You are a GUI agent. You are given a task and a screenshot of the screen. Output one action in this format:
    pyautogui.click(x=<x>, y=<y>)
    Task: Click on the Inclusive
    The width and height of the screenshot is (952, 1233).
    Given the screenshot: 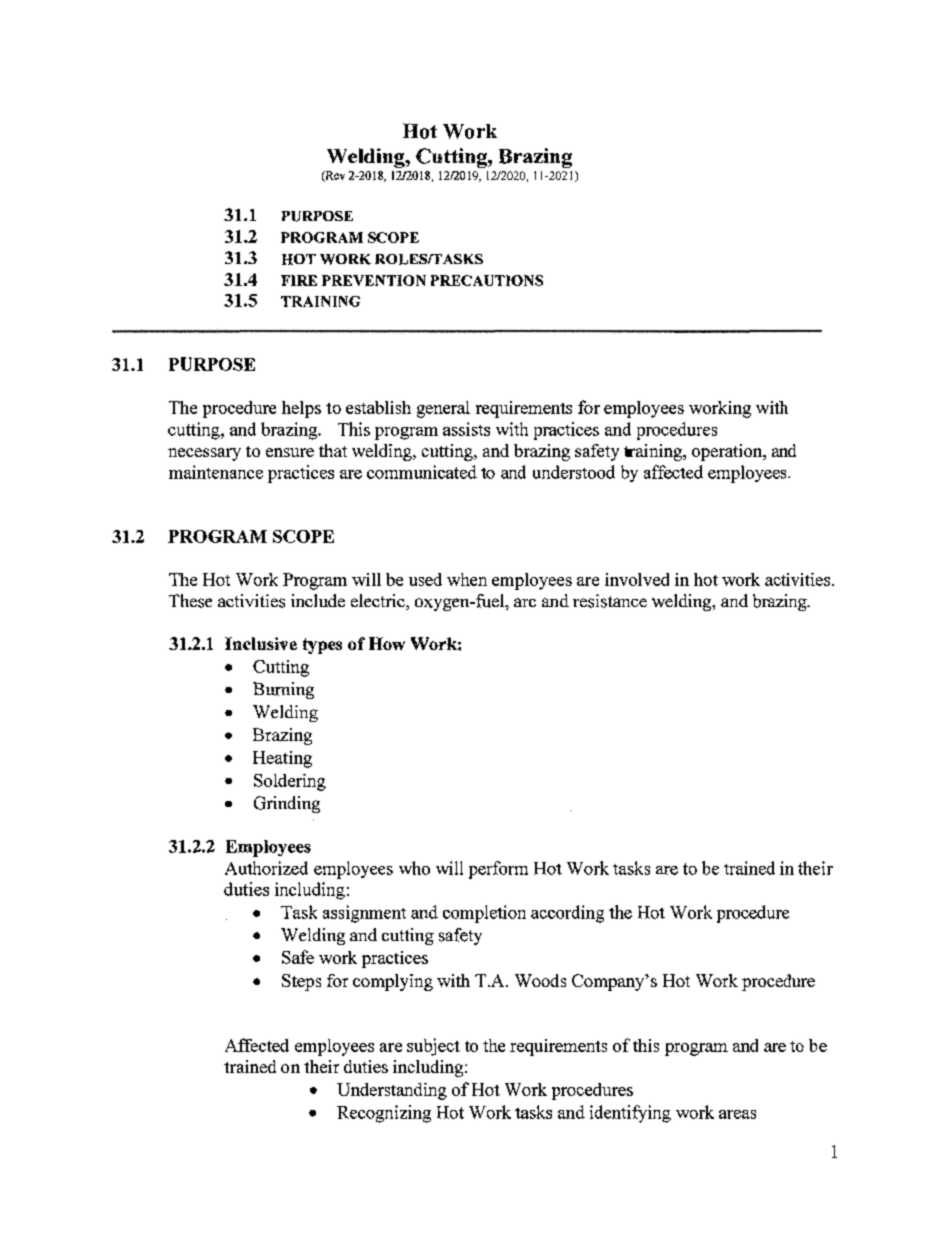 What is the action you would take?
    pyautogui.click(x=261, y=643)
